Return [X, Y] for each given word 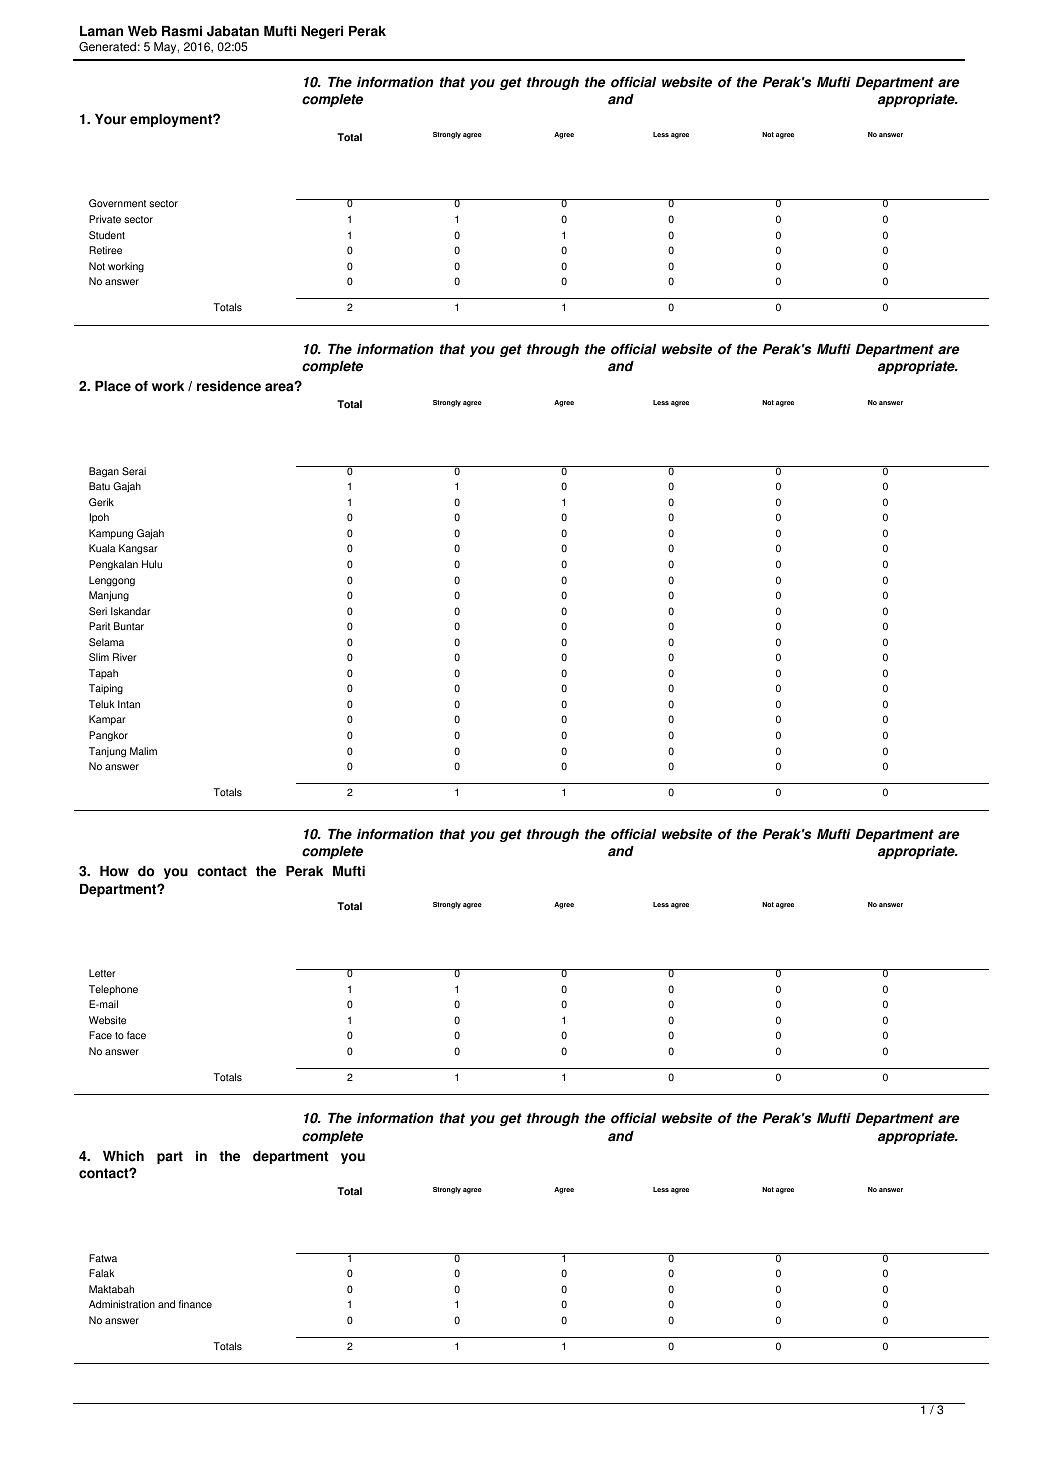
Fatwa [103, 1258]
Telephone [113, 990]
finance [195, 1304]
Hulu [152, 564]
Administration [122, 1304]
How [114, 871]
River [125, 657]
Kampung [111, 534]
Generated [107, 47]
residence [229, 386]
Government [117, 203]
